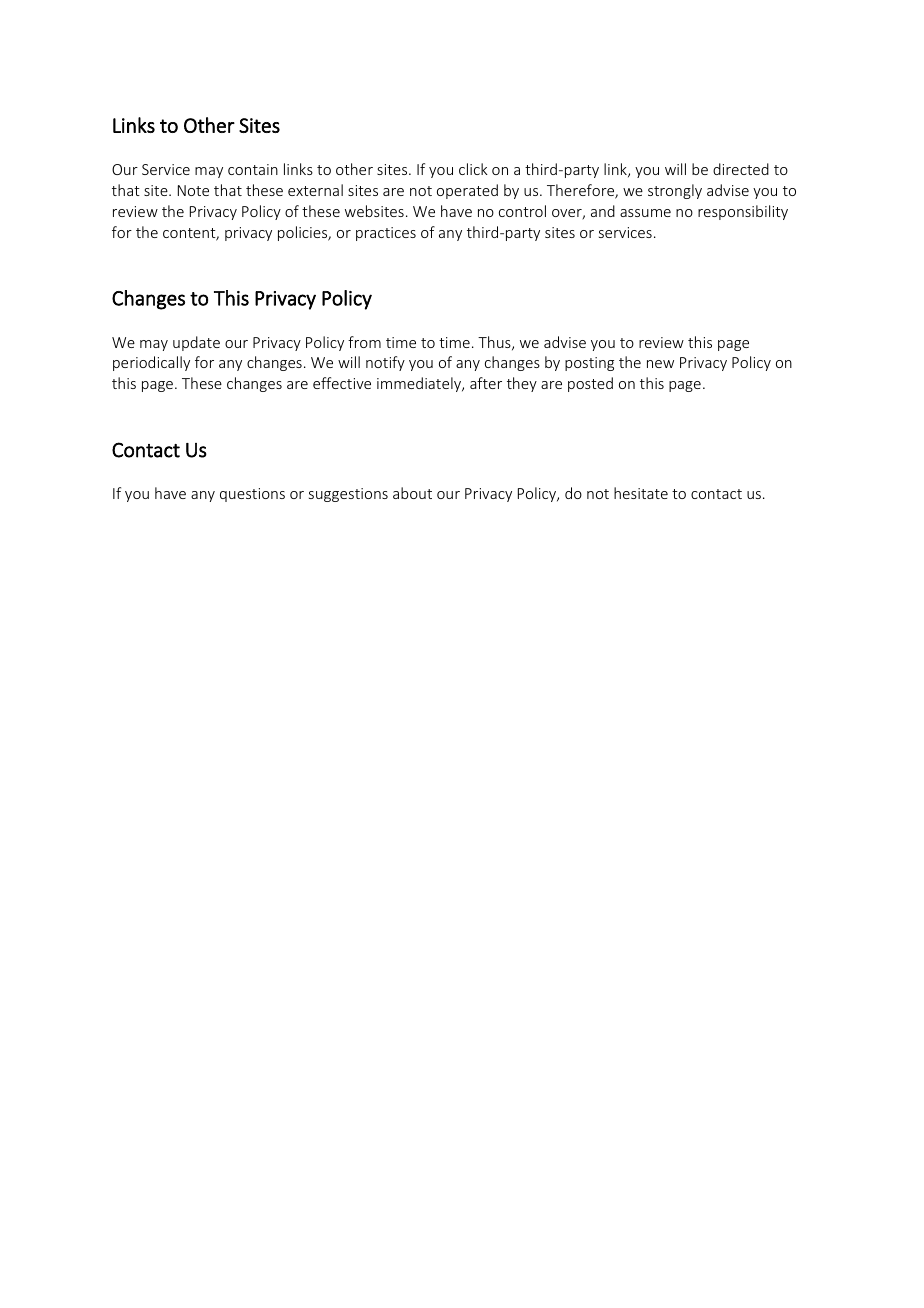 This page has width=924, height=1308. What do you see at coordinates (196, 343) in the page?
I see `update` at bounding box center [196, 343].
